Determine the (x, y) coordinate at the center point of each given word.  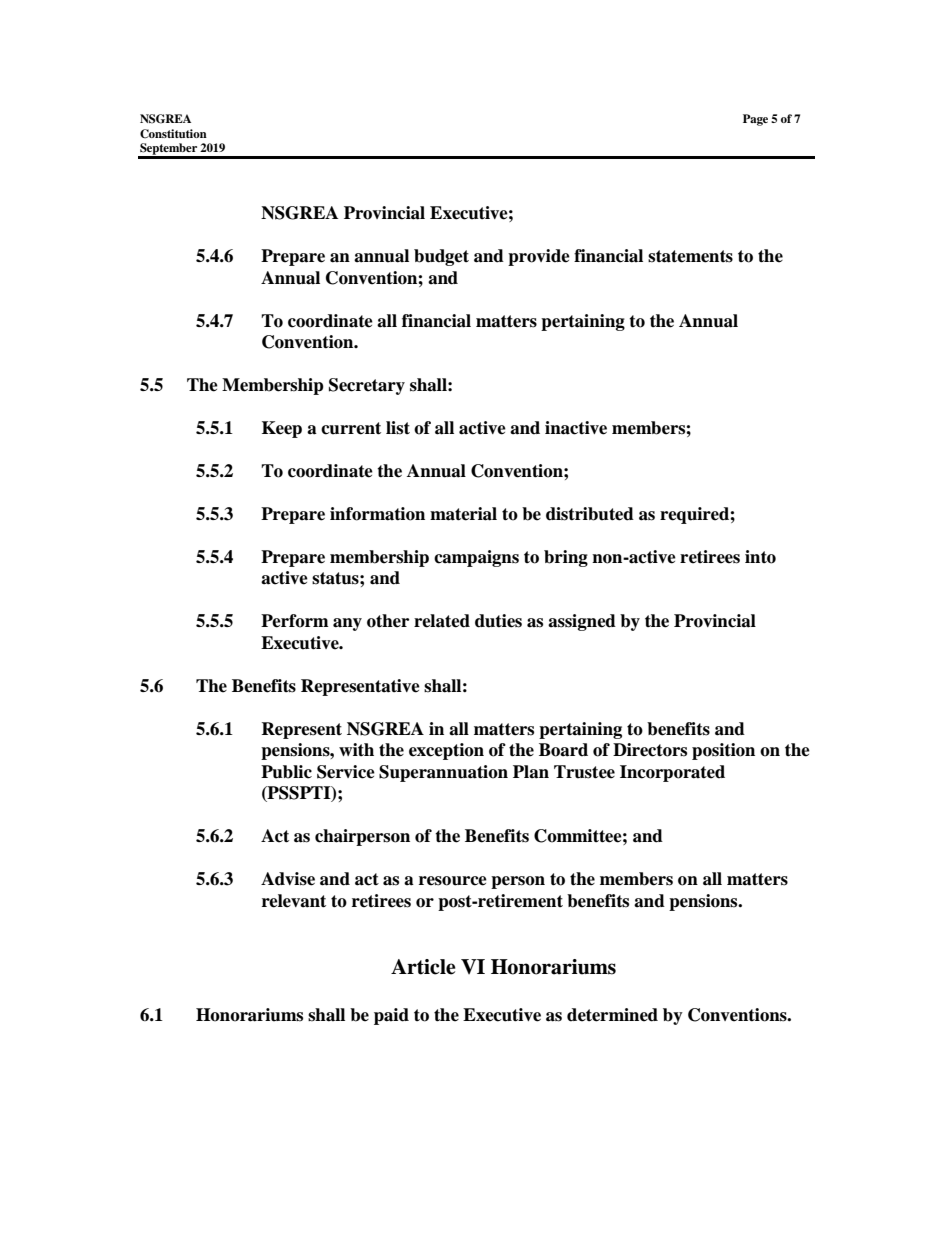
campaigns (476, 558)
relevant (294, 901)
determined (612, 1015)
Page (755, 120)
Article (423, 967)
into (760, 557)
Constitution (173, 134)
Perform (295, 621)
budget (441, 257)
